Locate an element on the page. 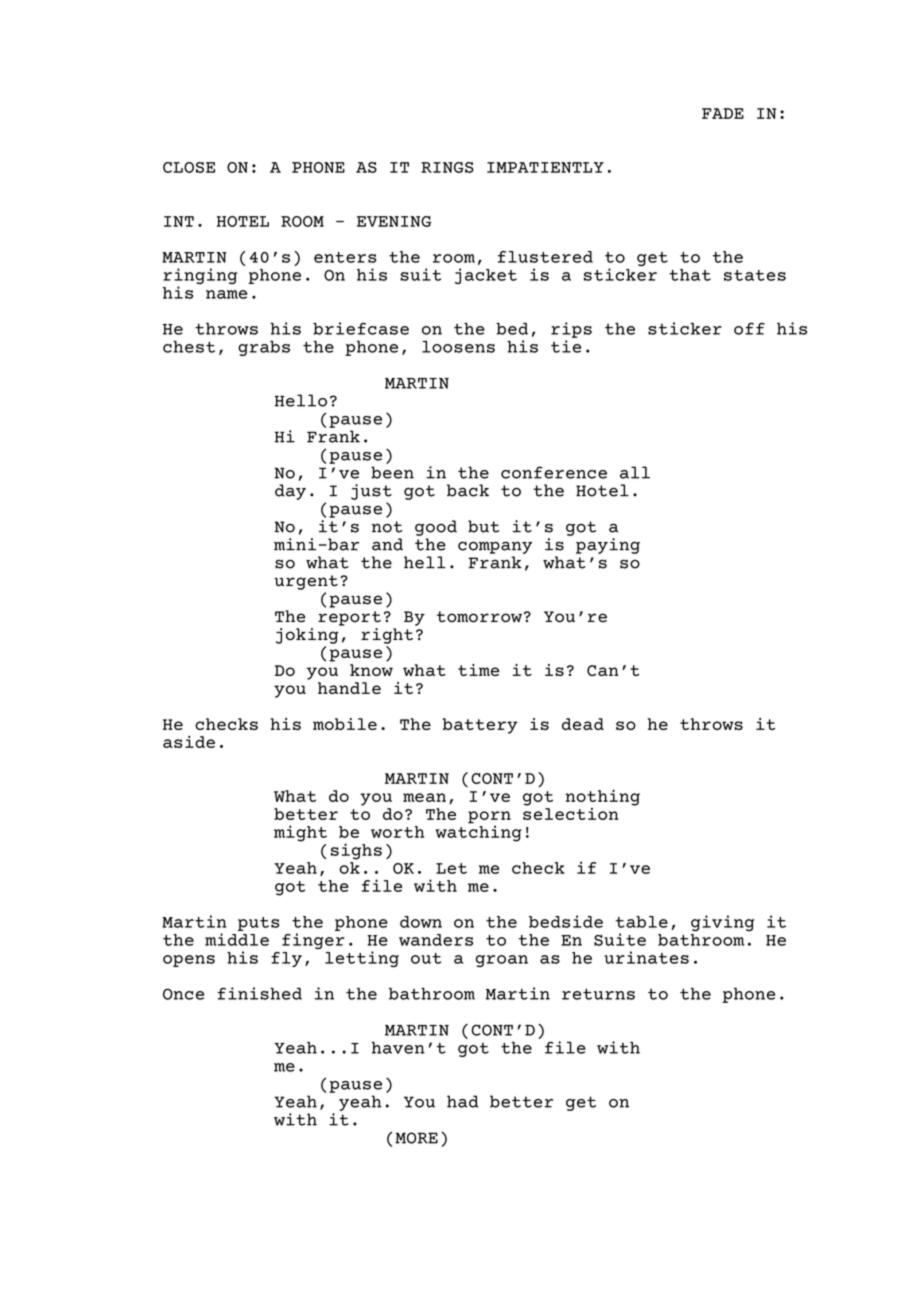  returns is located at coordinates (598, 994).
